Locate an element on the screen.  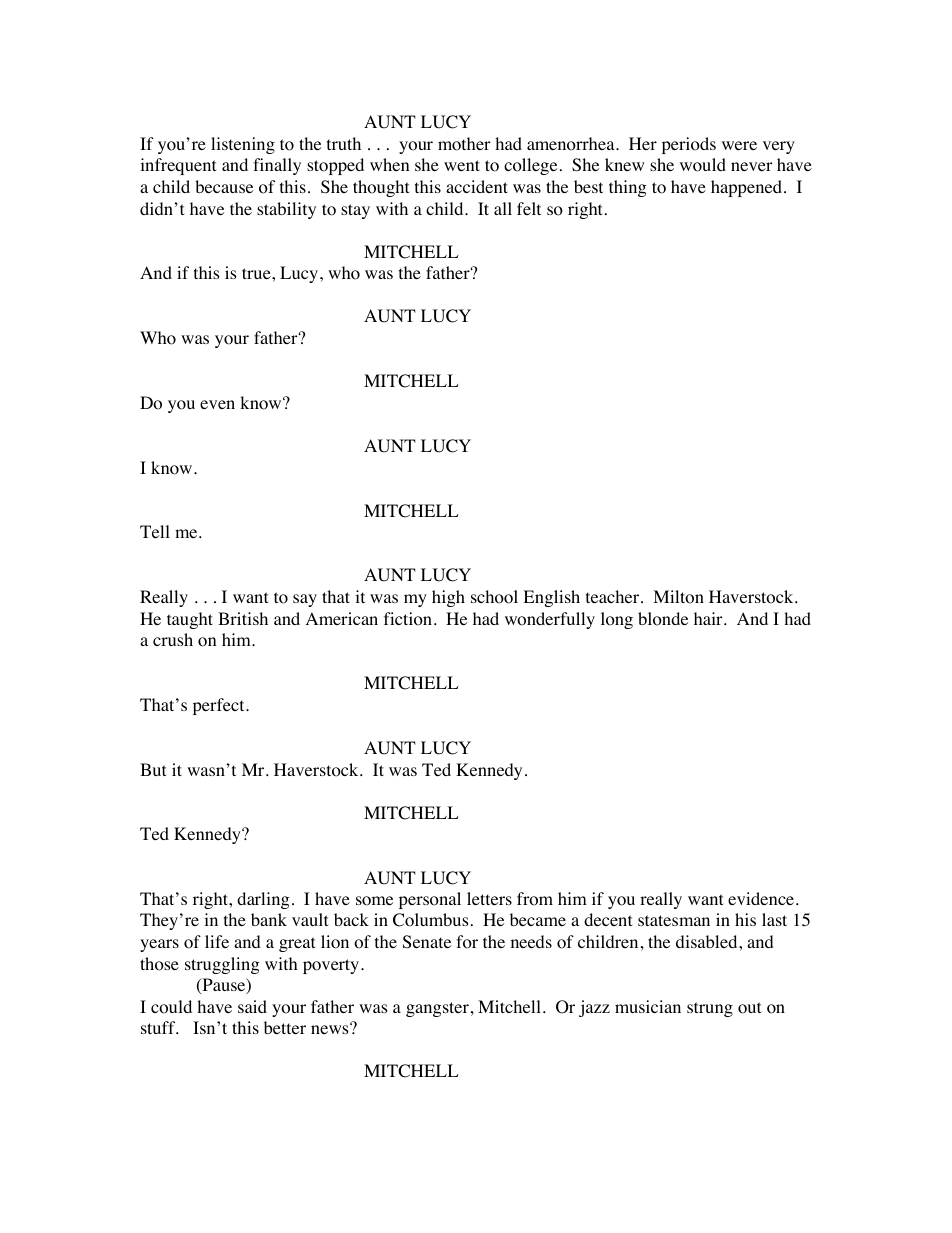
would is located at coordinates (703, 165).
